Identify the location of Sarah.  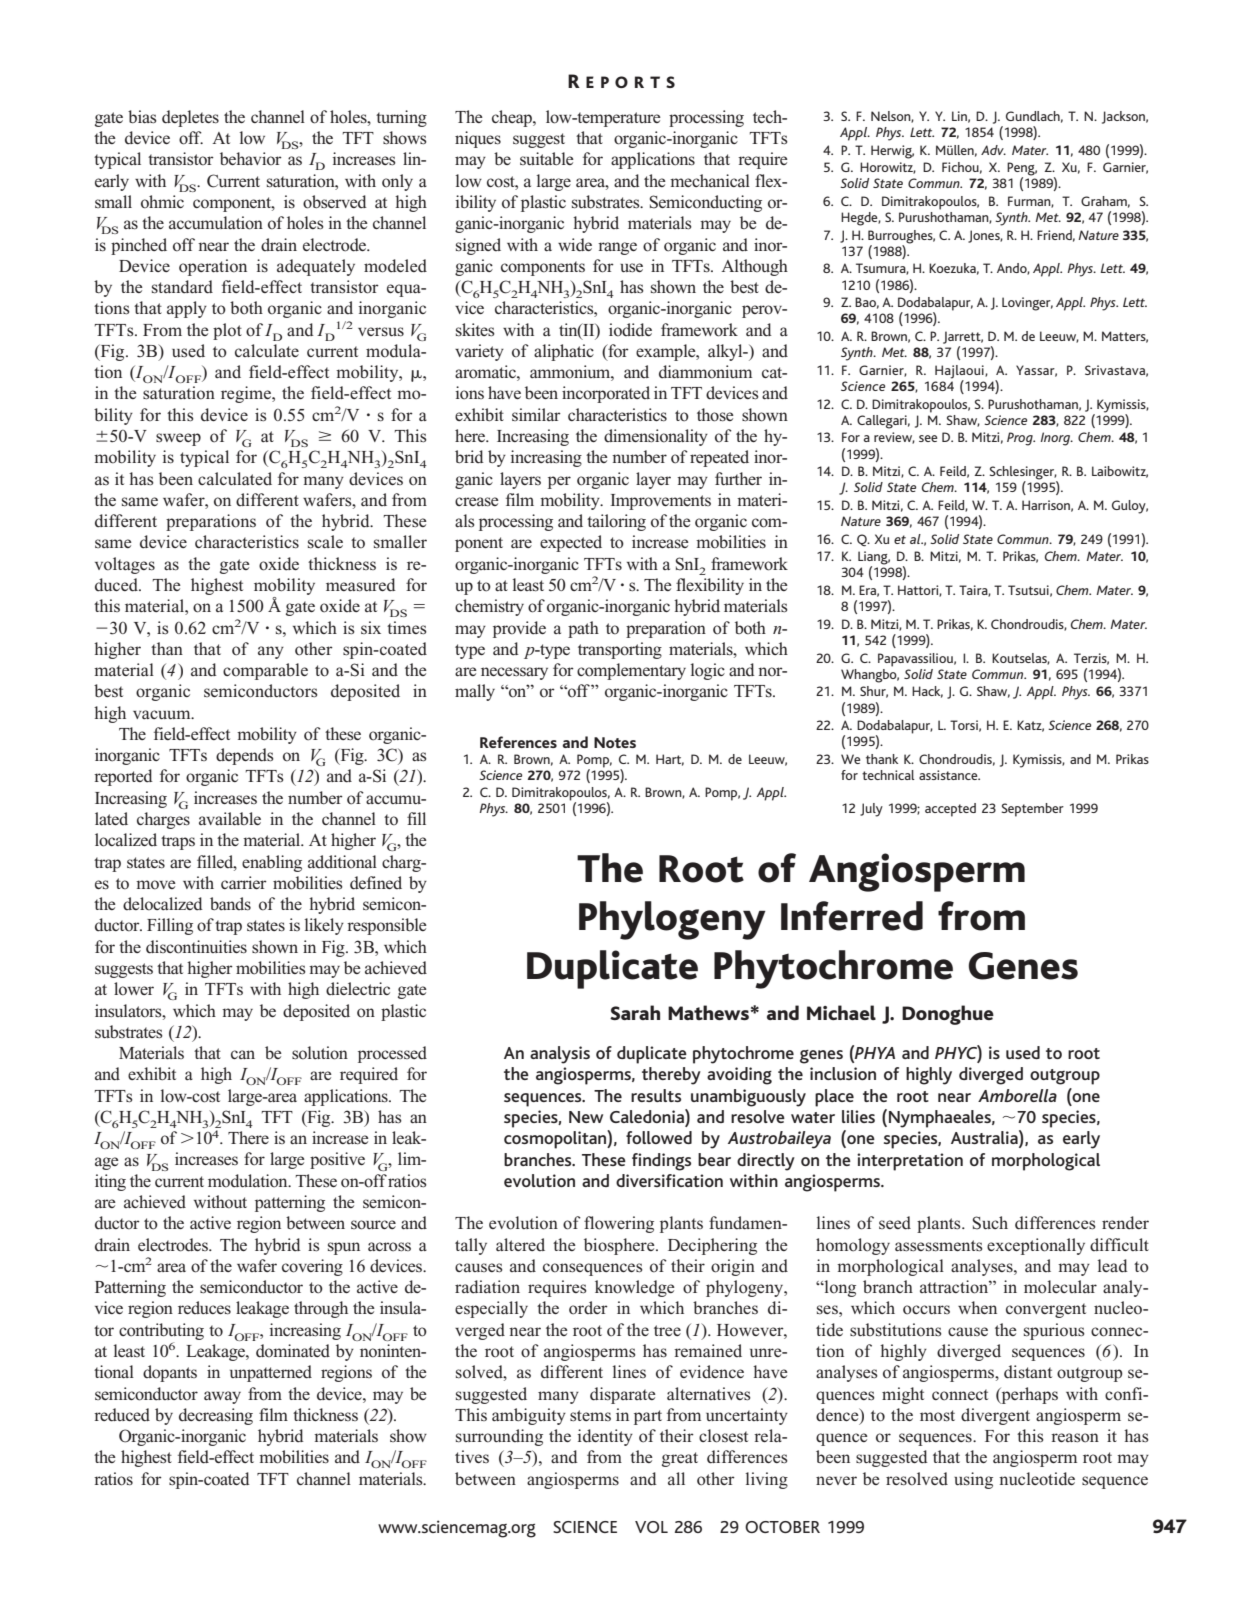
(635, 1012).
